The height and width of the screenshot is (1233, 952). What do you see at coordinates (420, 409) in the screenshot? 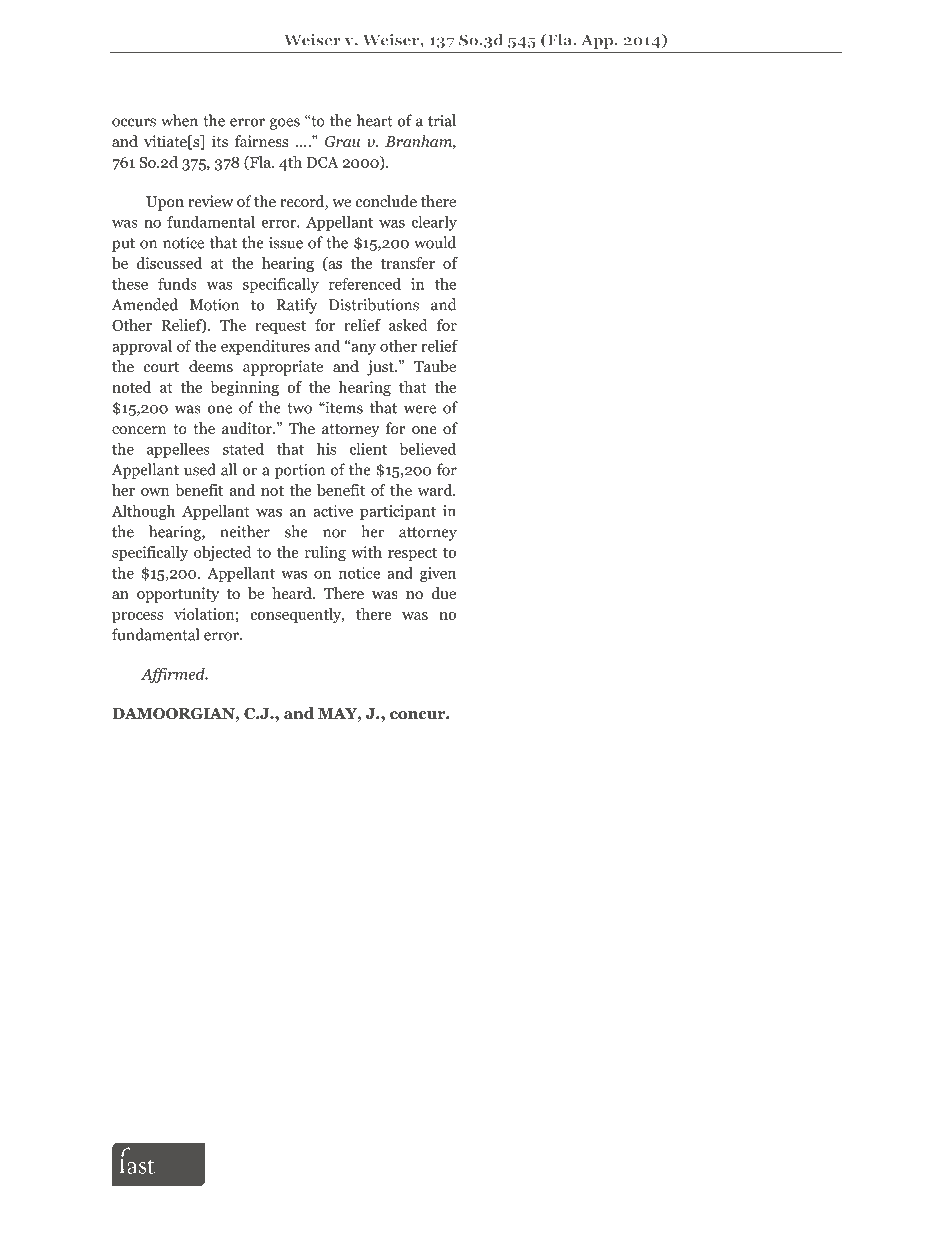
I see `were` at bounding box center [420, 409].
